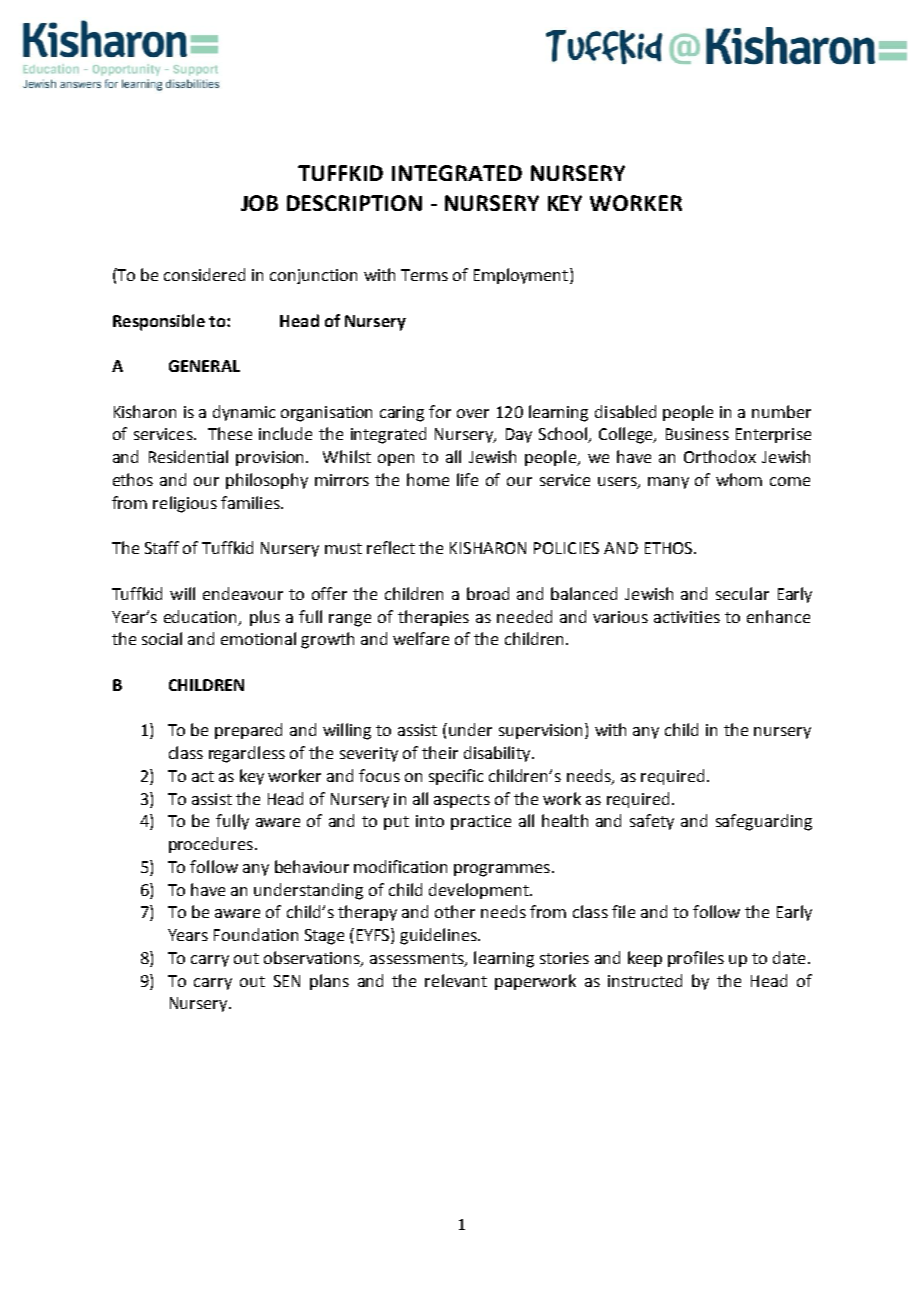  Describe the element at coordinates (259, 203) in the image. I see `JOB` at that location.
